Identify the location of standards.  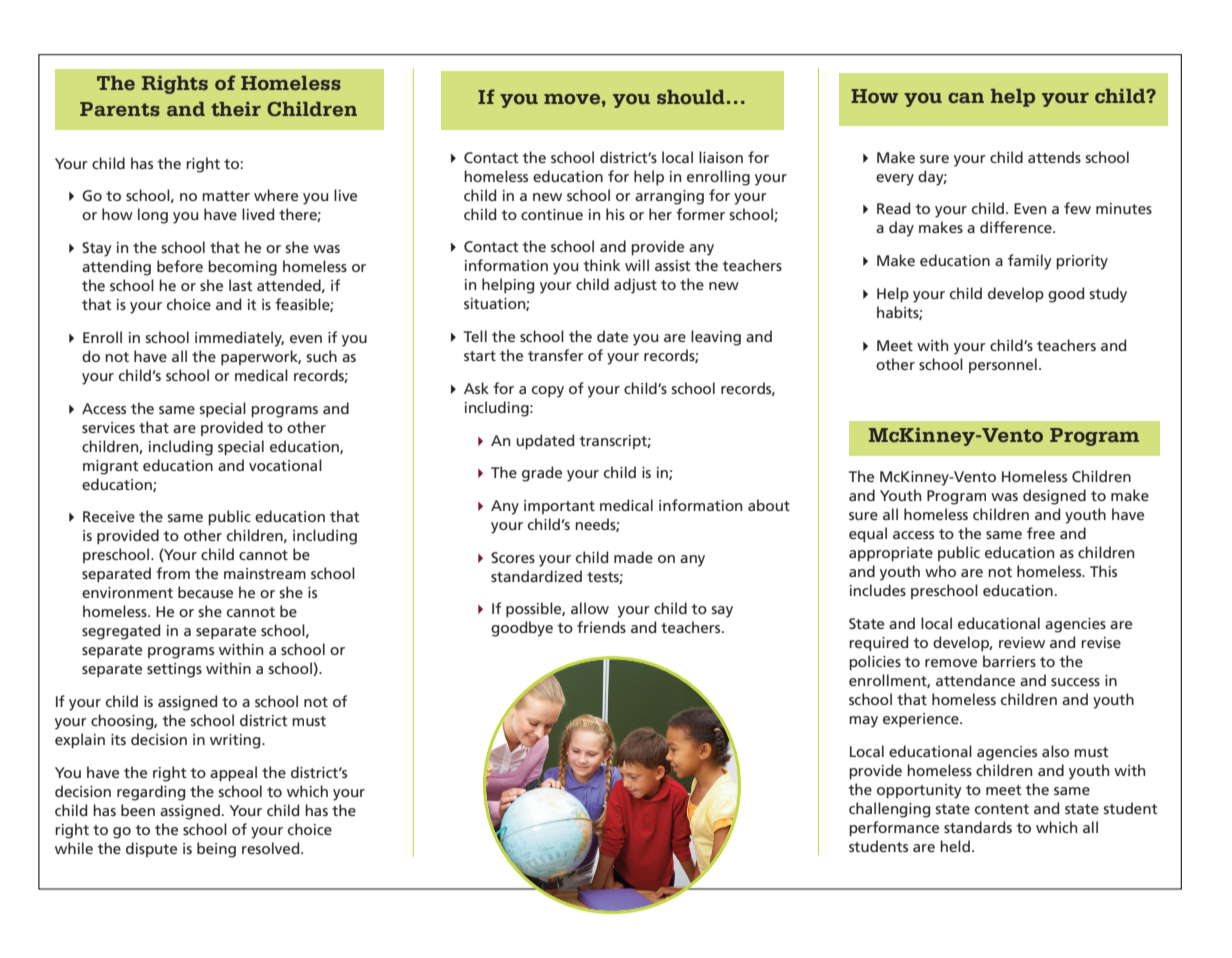
(978, 827).
